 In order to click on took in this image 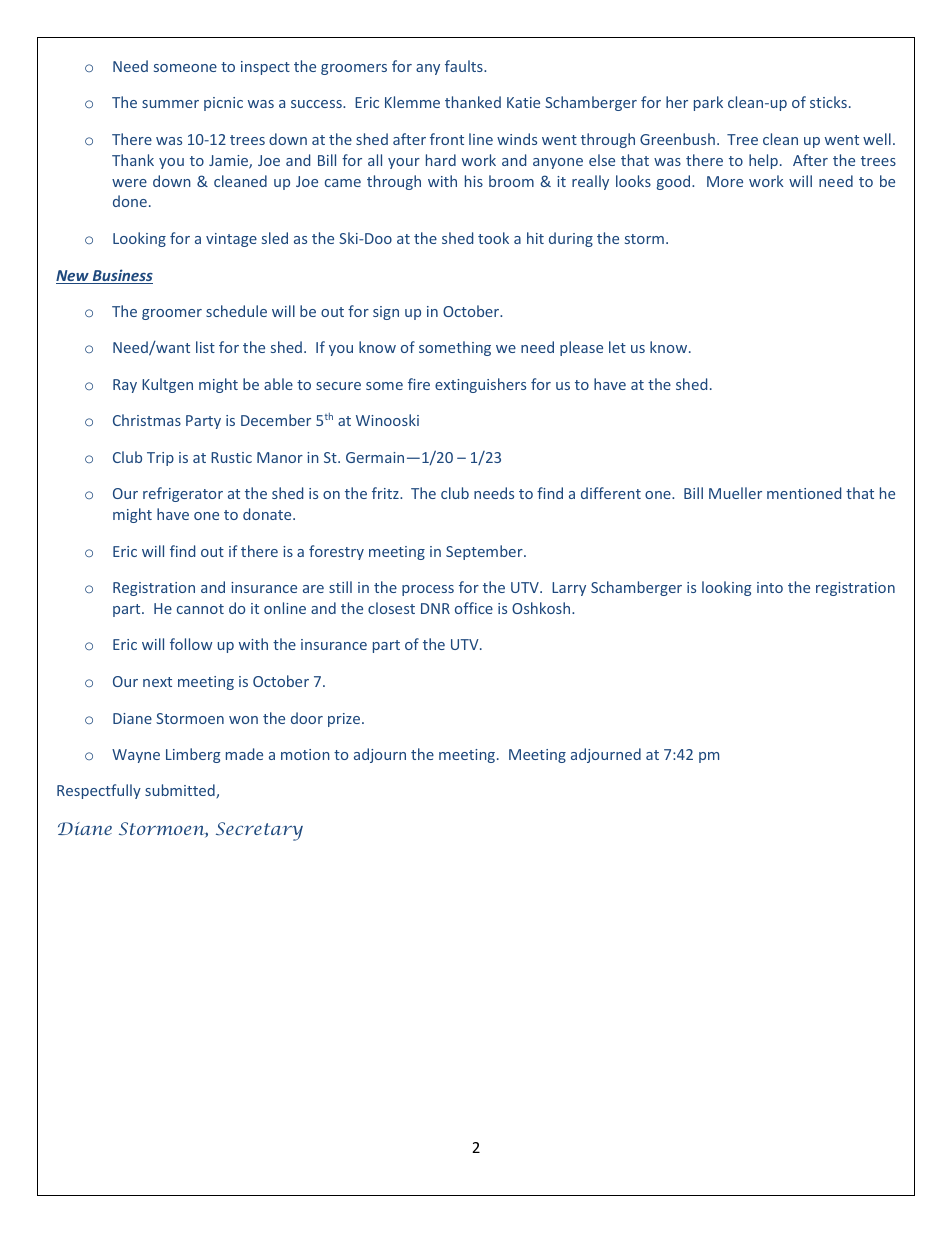, I will do `click(493, 238)`.
